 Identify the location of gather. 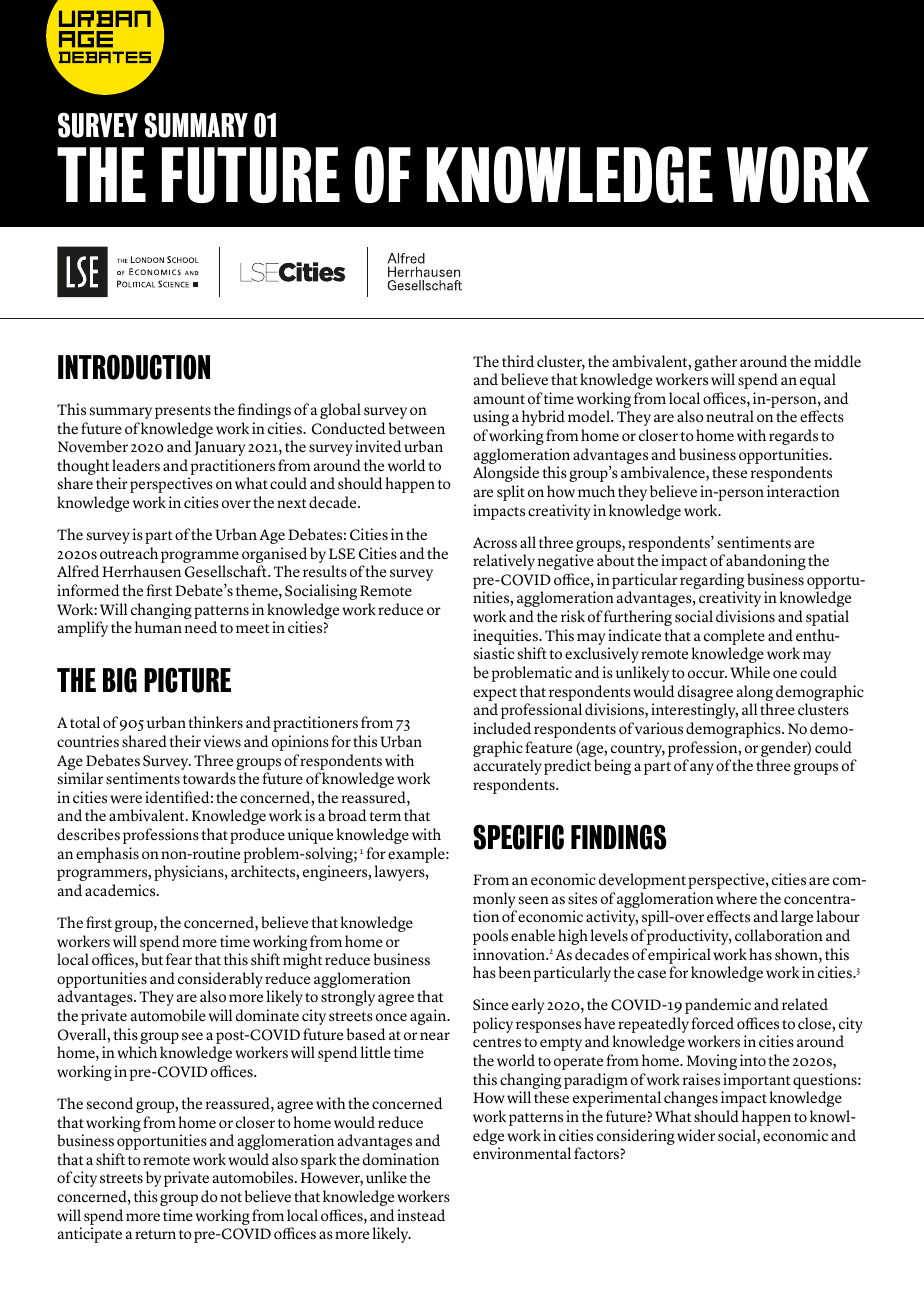
(715, 363).
